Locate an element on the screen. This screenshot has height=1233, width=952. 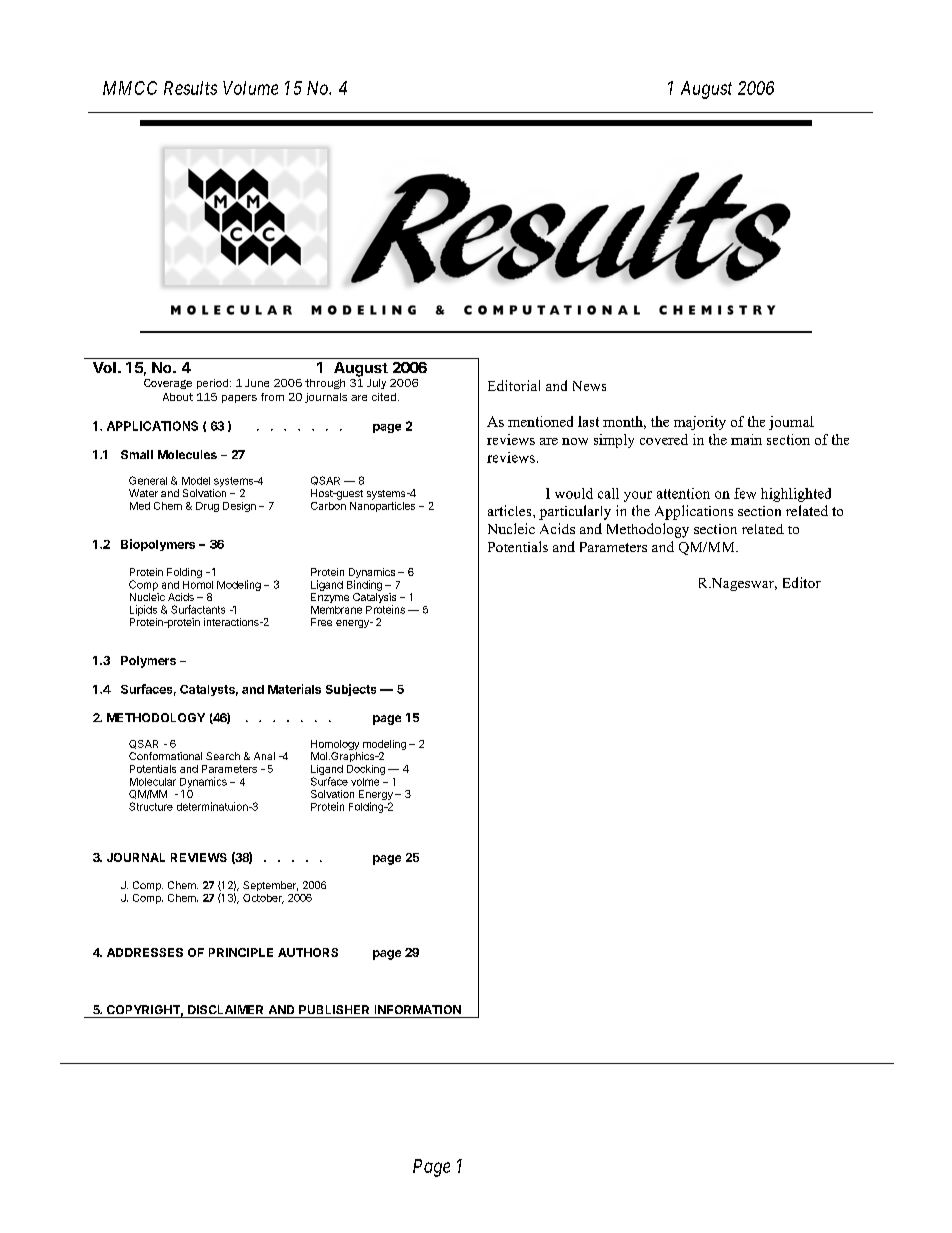
majority is located at coordinates (700, 423).
